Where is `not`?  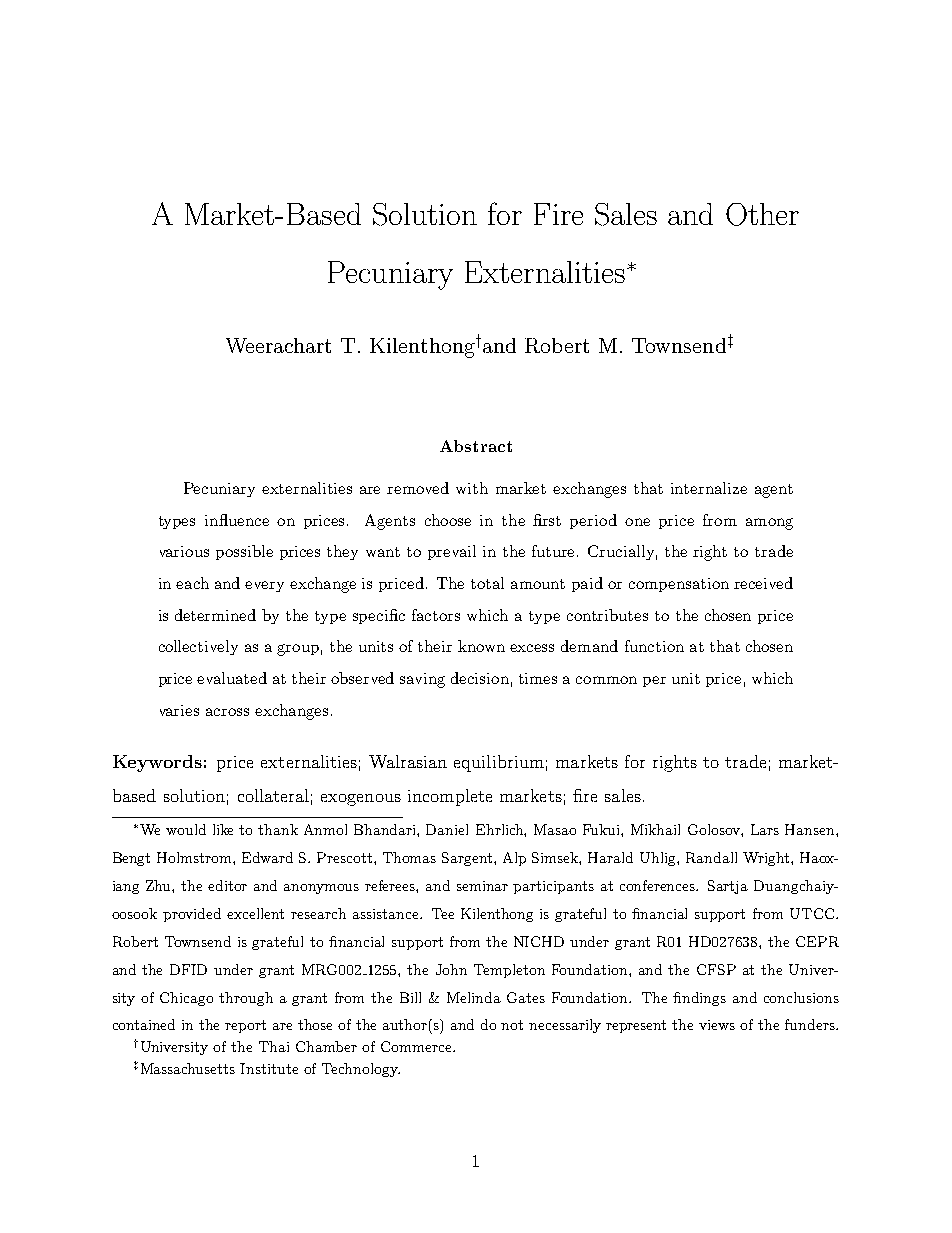
not is located at coordinates (512, 1025).
